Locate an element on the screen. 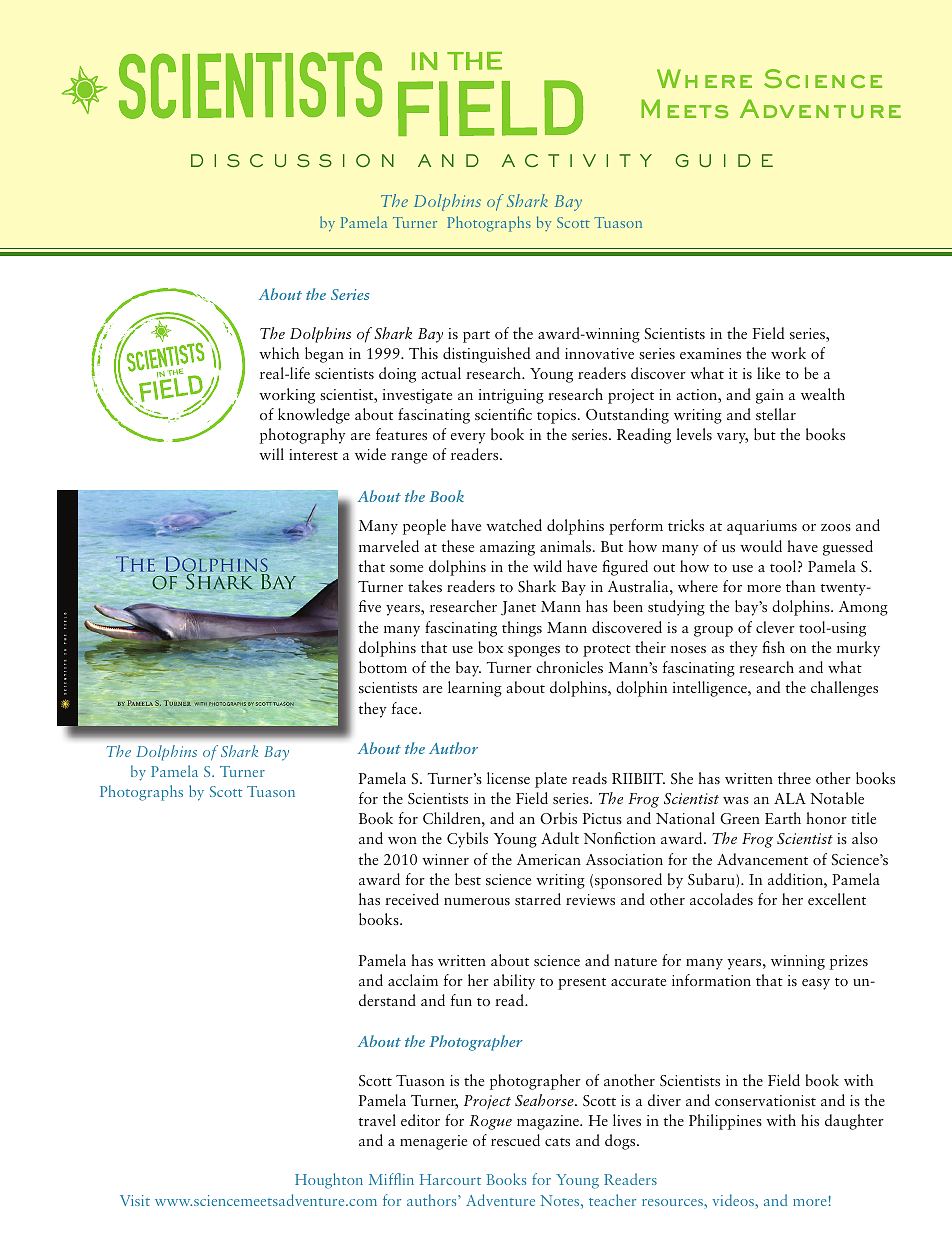 The height and width of the screenshot is (1233, 952). license is located at coordinates (508, 778).
